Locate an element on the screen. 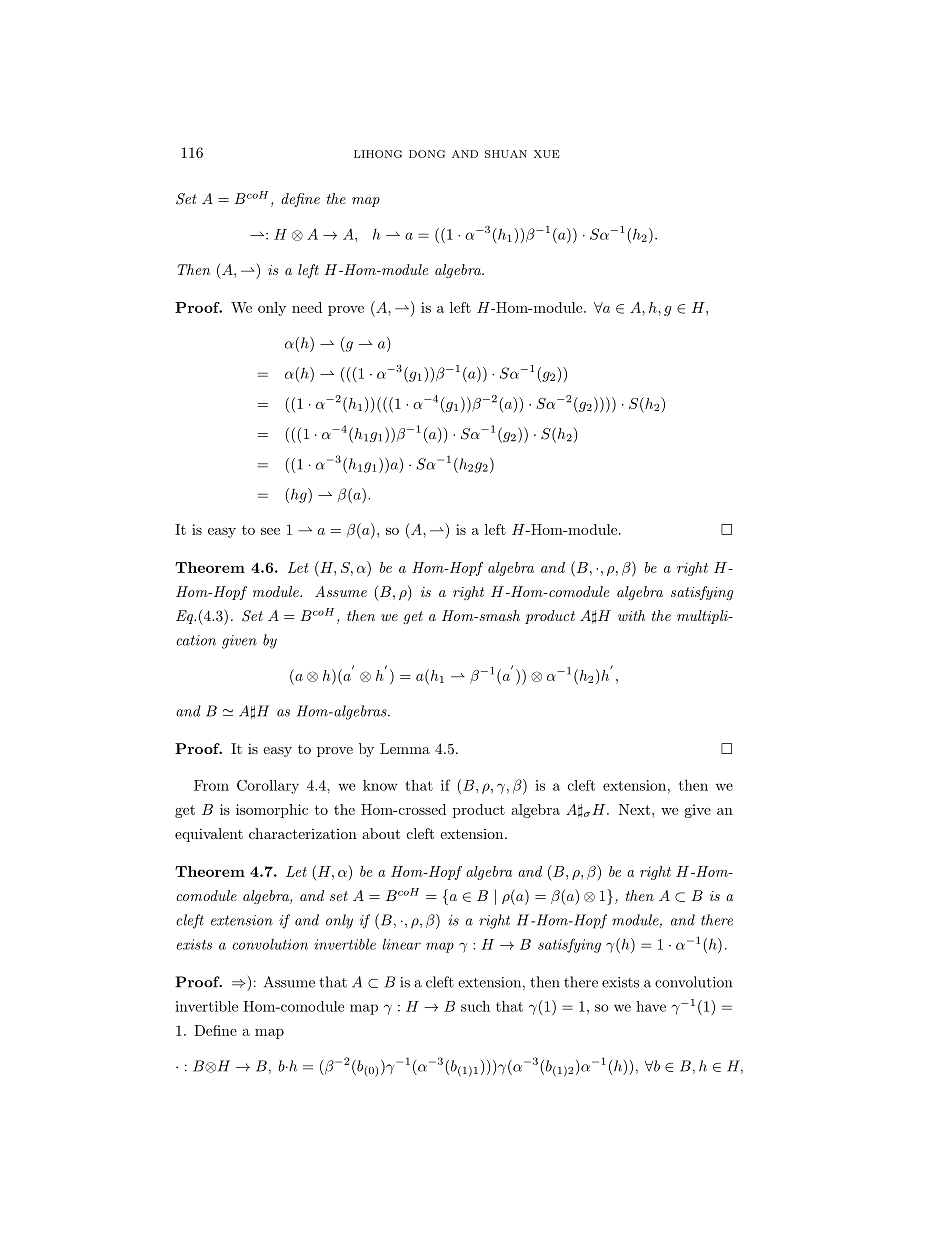  isomorphic is located at coordinates (272, 811).
